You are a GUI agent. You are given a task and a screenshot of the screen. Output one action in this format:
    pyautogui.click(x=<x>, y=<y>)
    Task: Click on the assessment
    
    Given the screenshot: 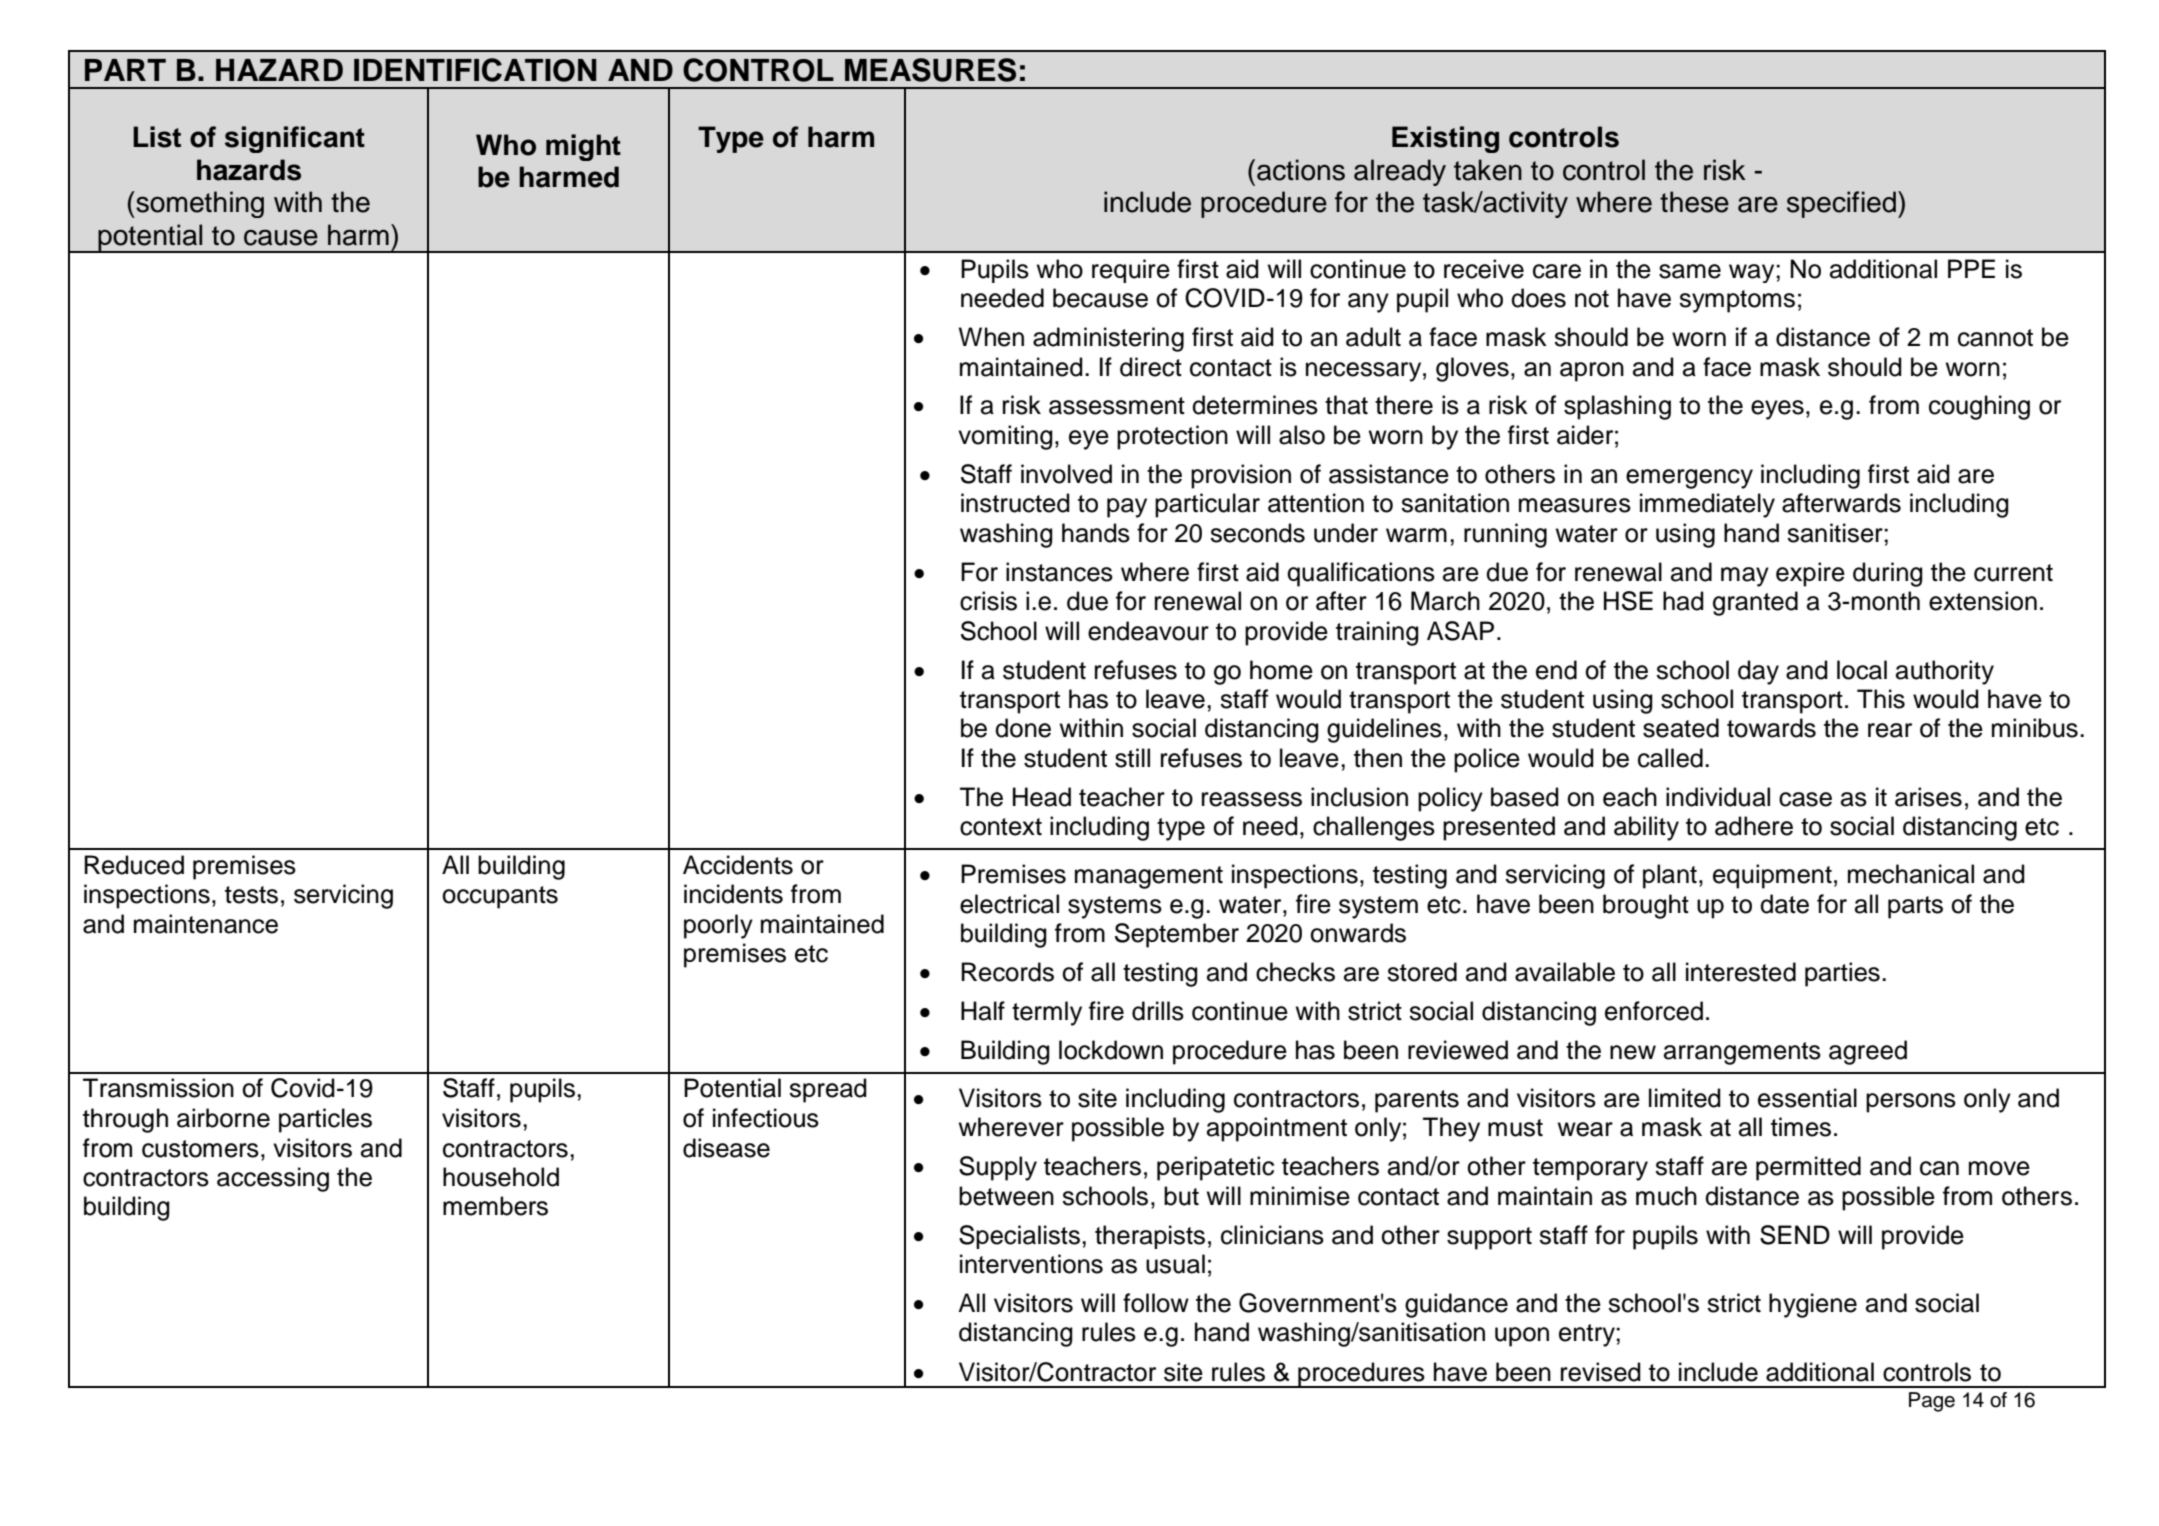 What is the action you would take?
    pyautogui.click(x=1117, y=406)
